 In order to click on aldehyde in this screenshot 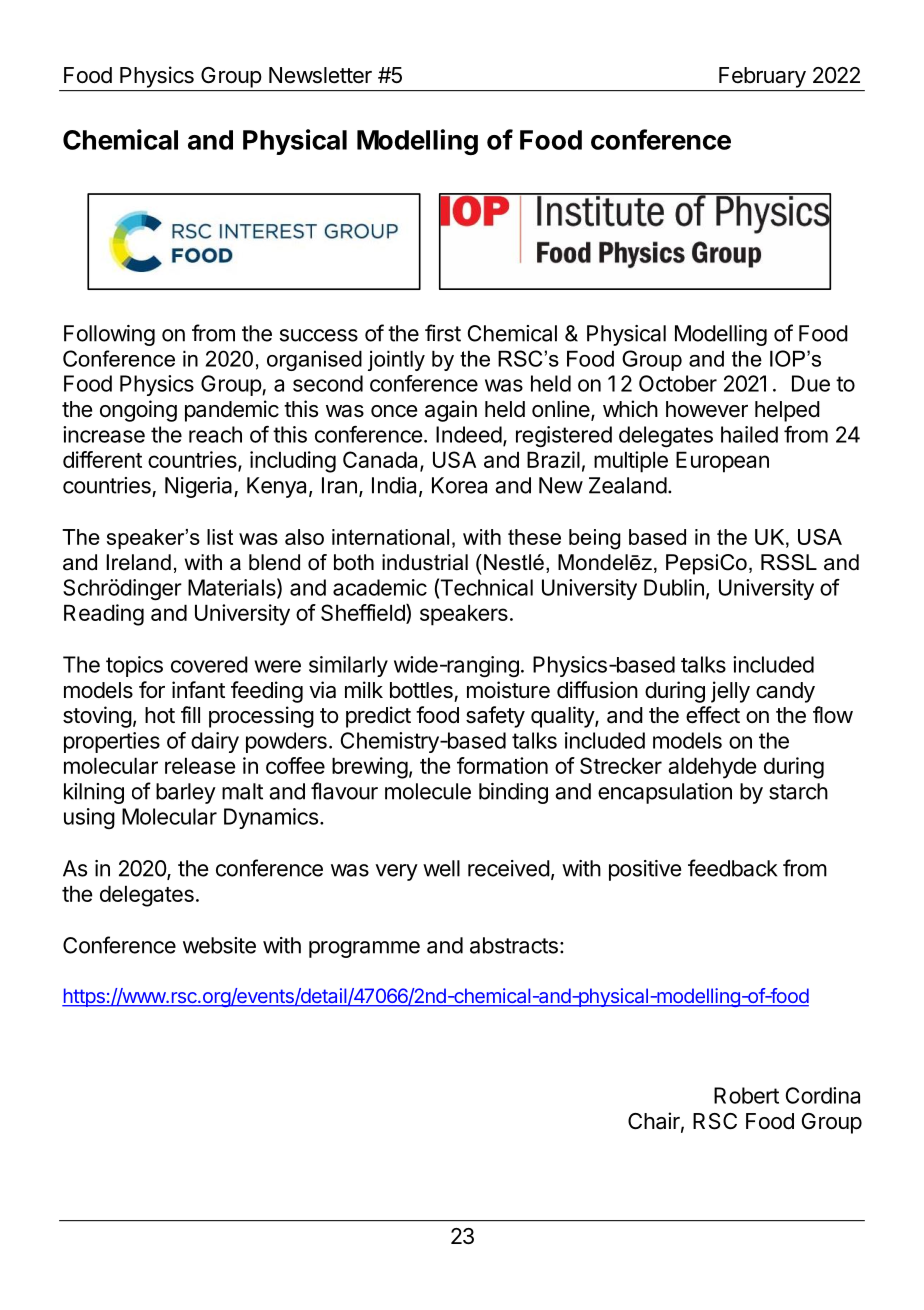, I will do `click(712, 768)`.
